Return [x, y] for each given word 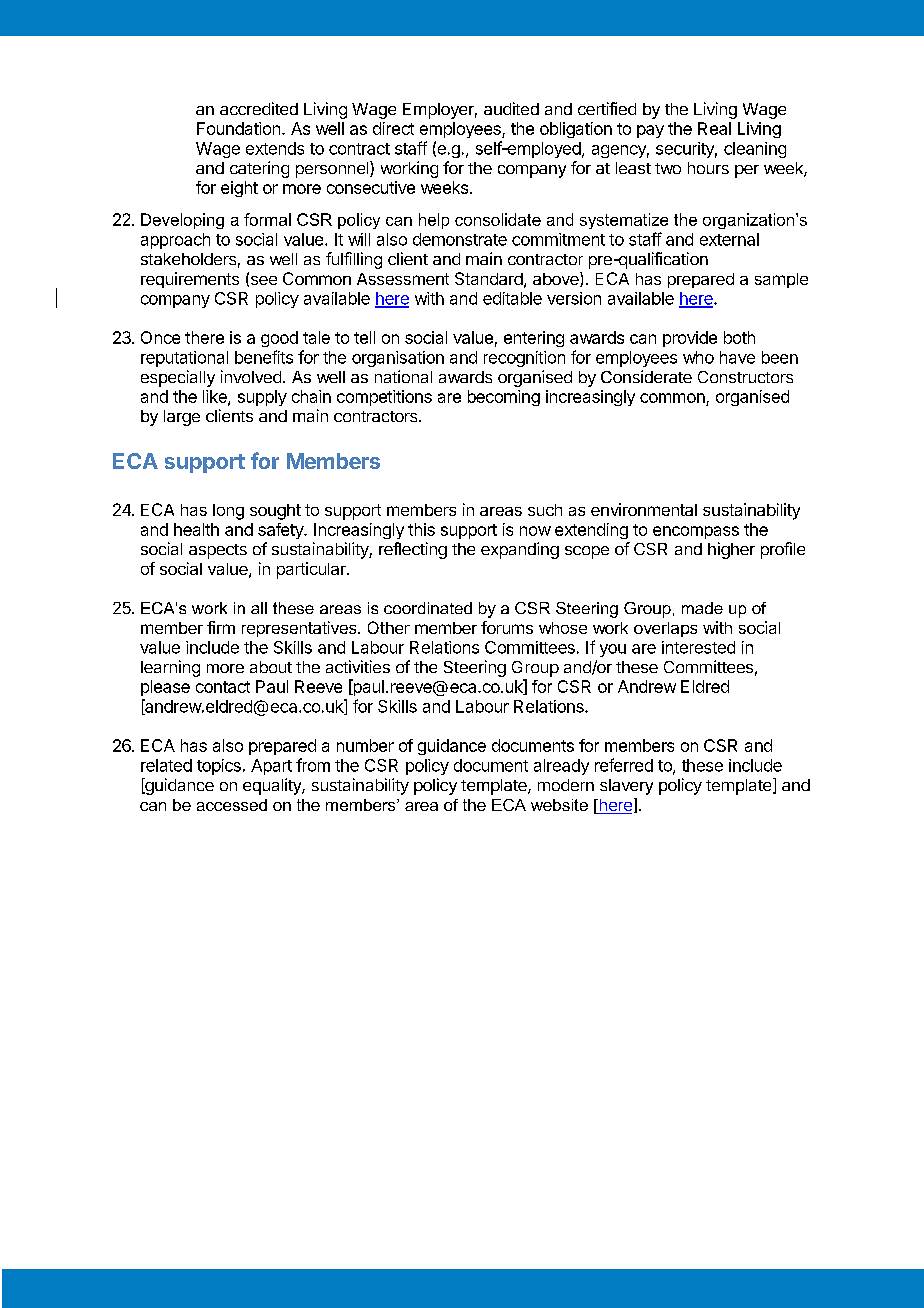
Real [714, 128]
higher [731, 550]
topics [219, 767]
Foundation [238, 128]
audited [511, 108]
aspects [218, 551]
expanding [520, 550]
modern [566, 785]
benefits [264, 357]
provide [690, 339]
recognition [524, 359]
